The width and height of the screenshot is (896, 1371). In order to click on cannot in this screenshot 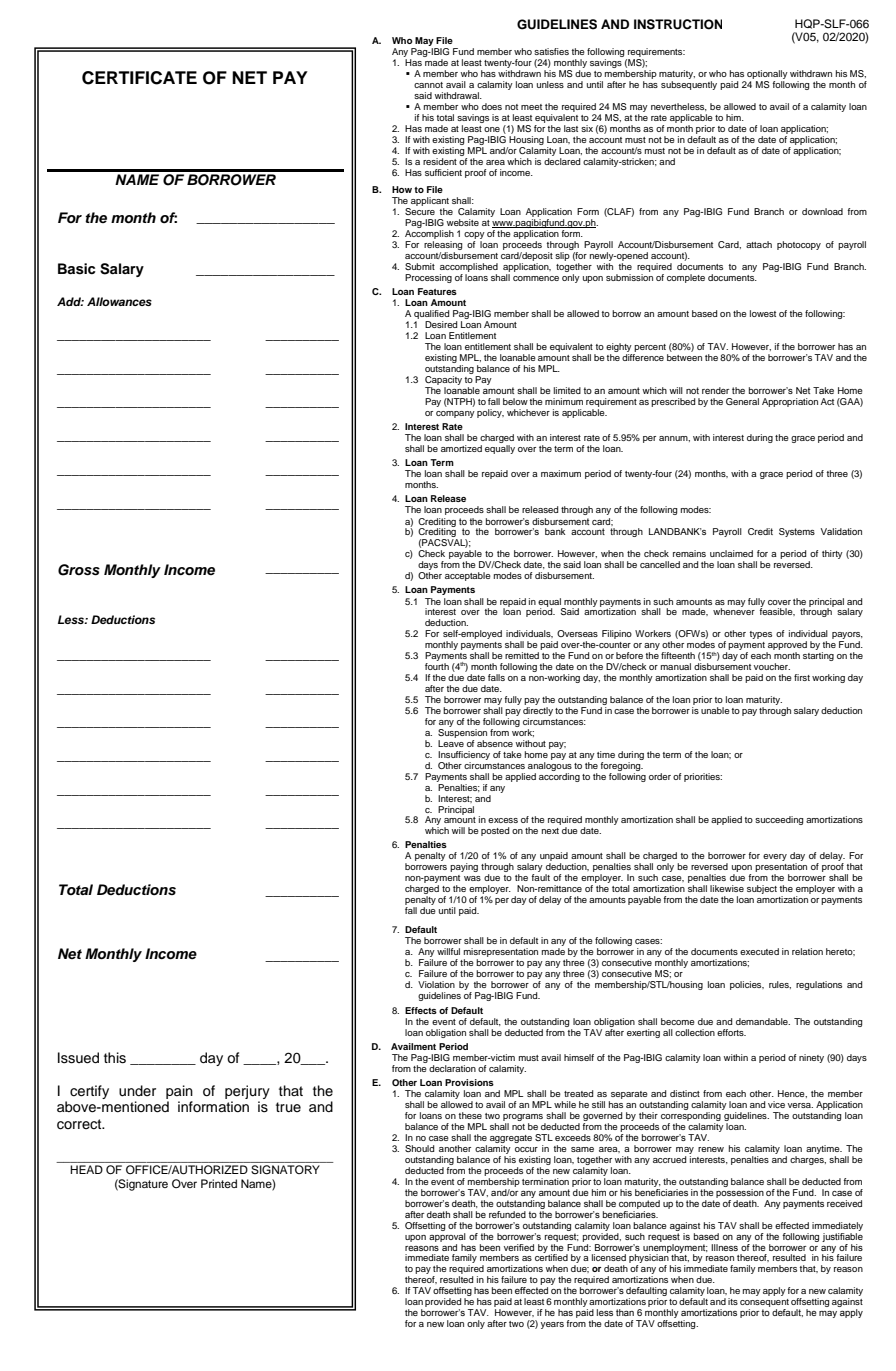, I will do `click(428, 85)`.
